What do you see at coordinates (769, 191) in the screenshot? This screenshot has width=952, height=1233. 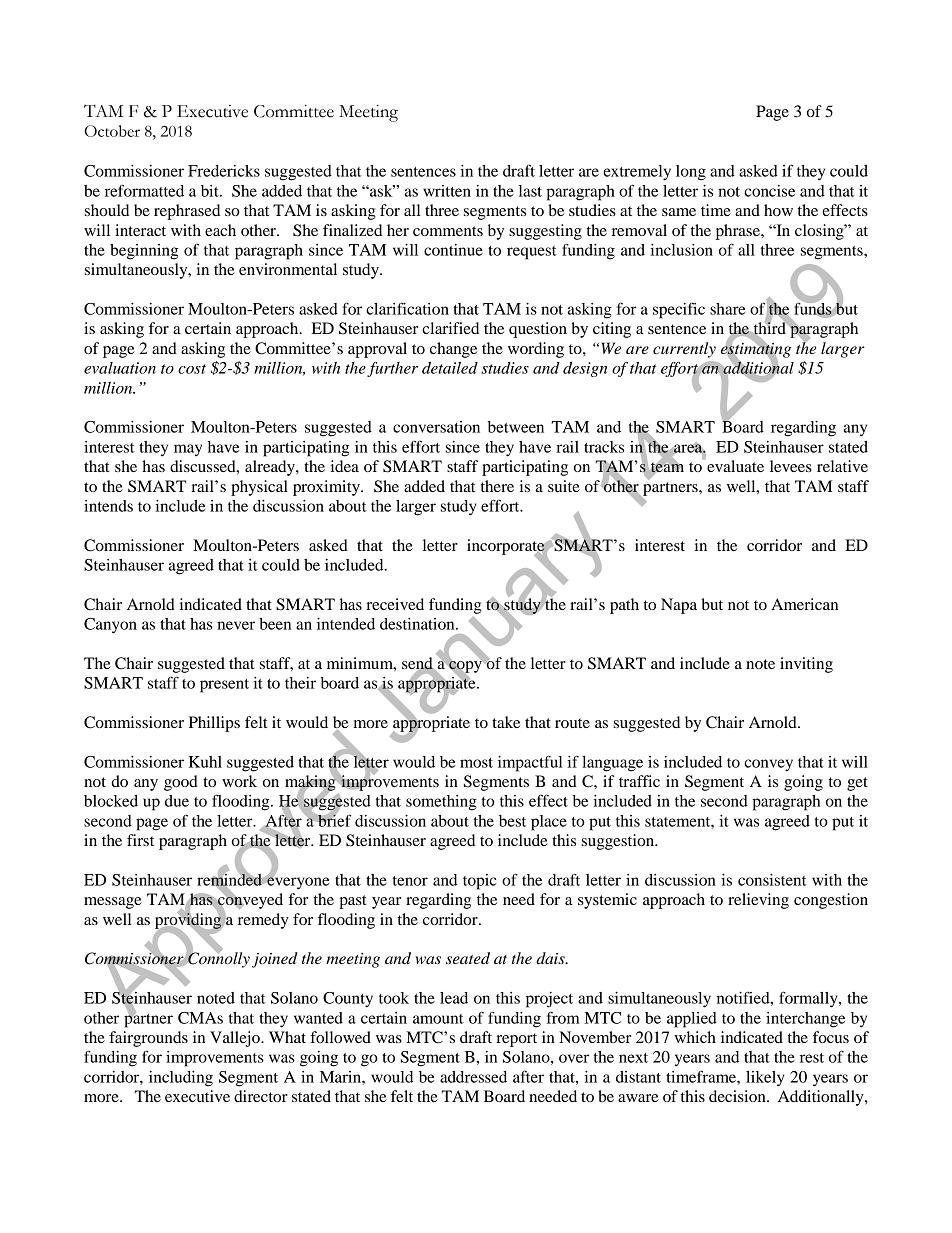 I see `concise` at bounding box center [769, 191].
